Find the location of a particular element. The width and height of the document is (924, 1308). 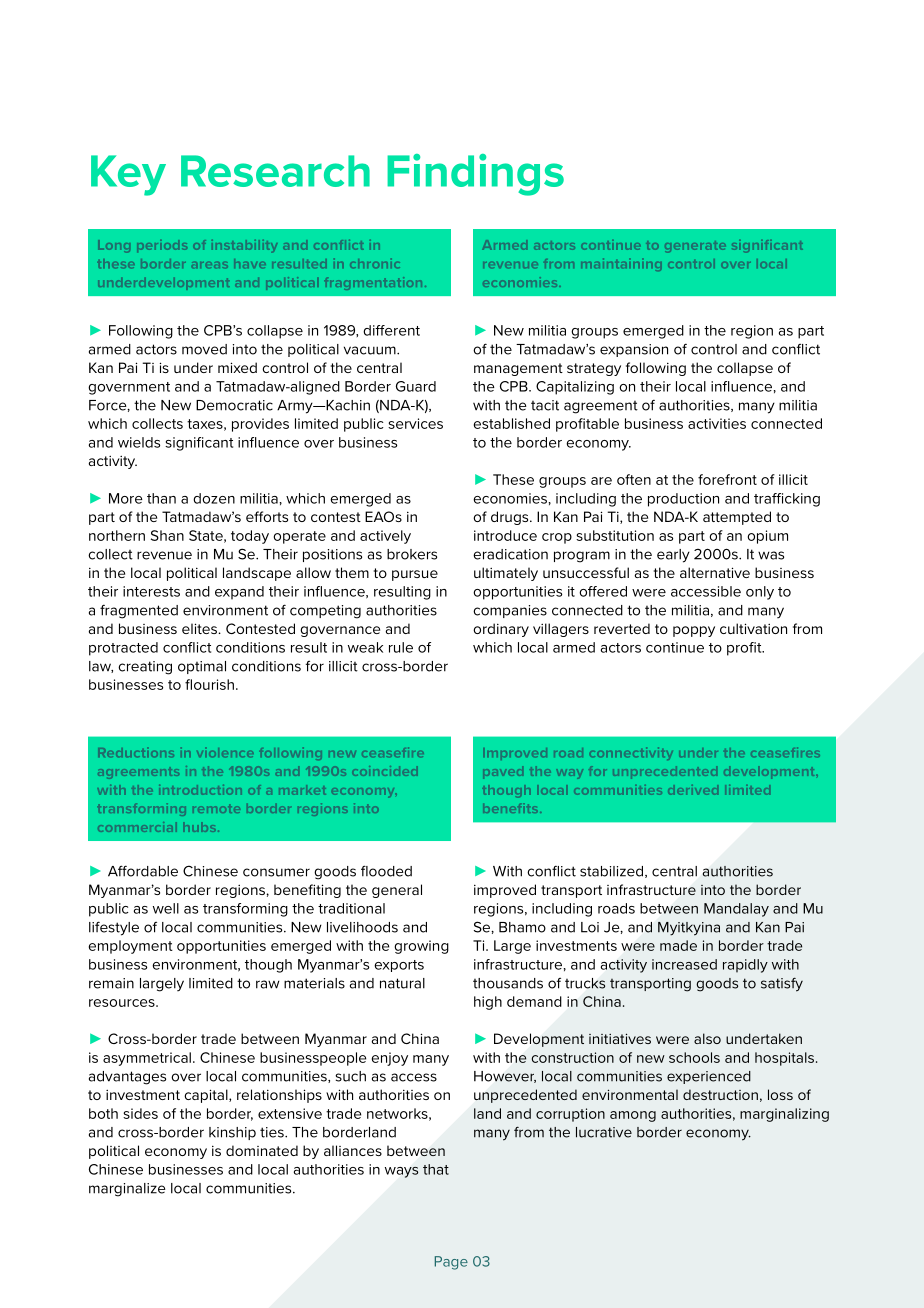

generate is located at coordinates (695, 246).
